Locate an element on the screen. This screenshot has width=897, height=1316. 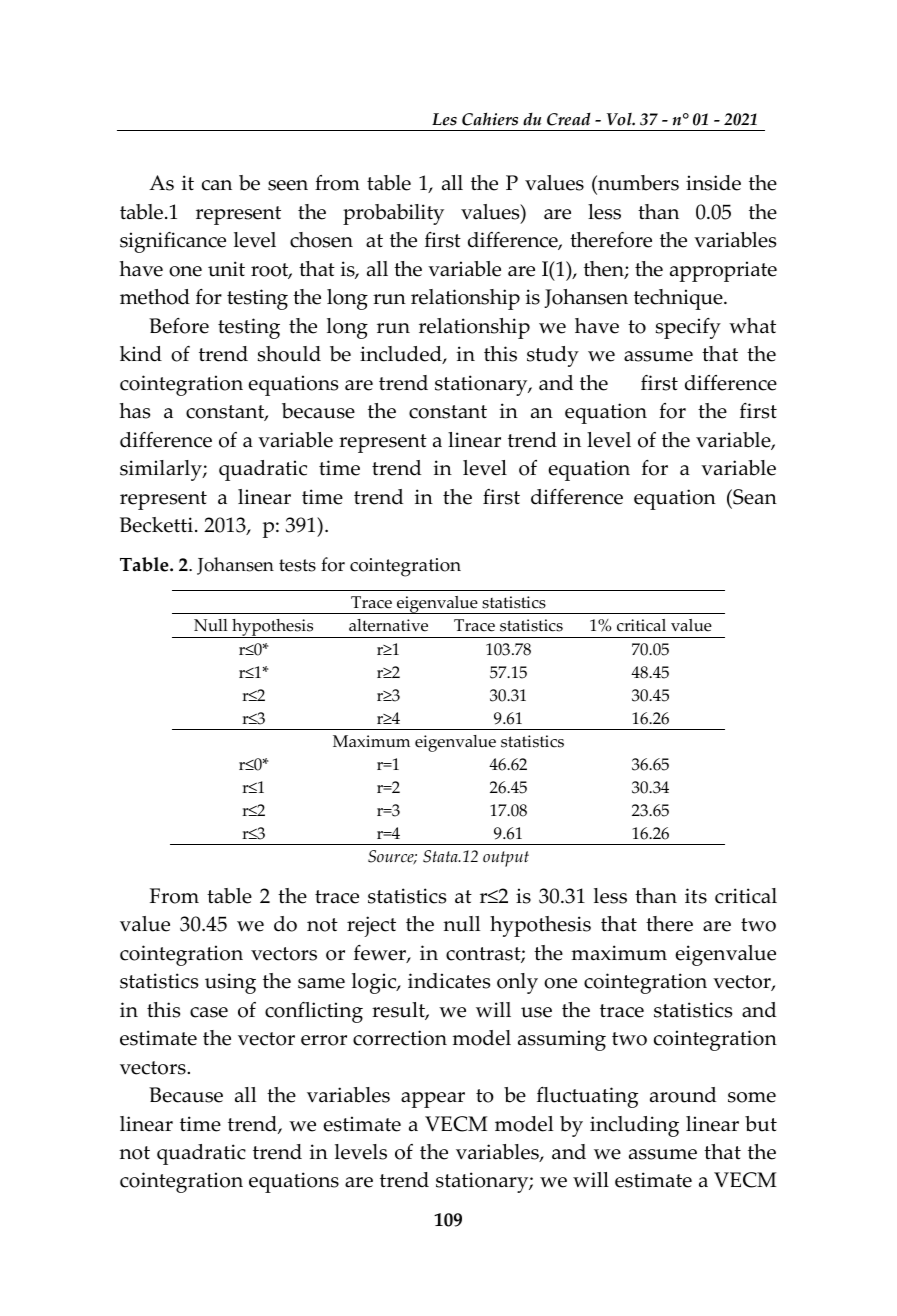
probability is located at coordinates (393, 214).
